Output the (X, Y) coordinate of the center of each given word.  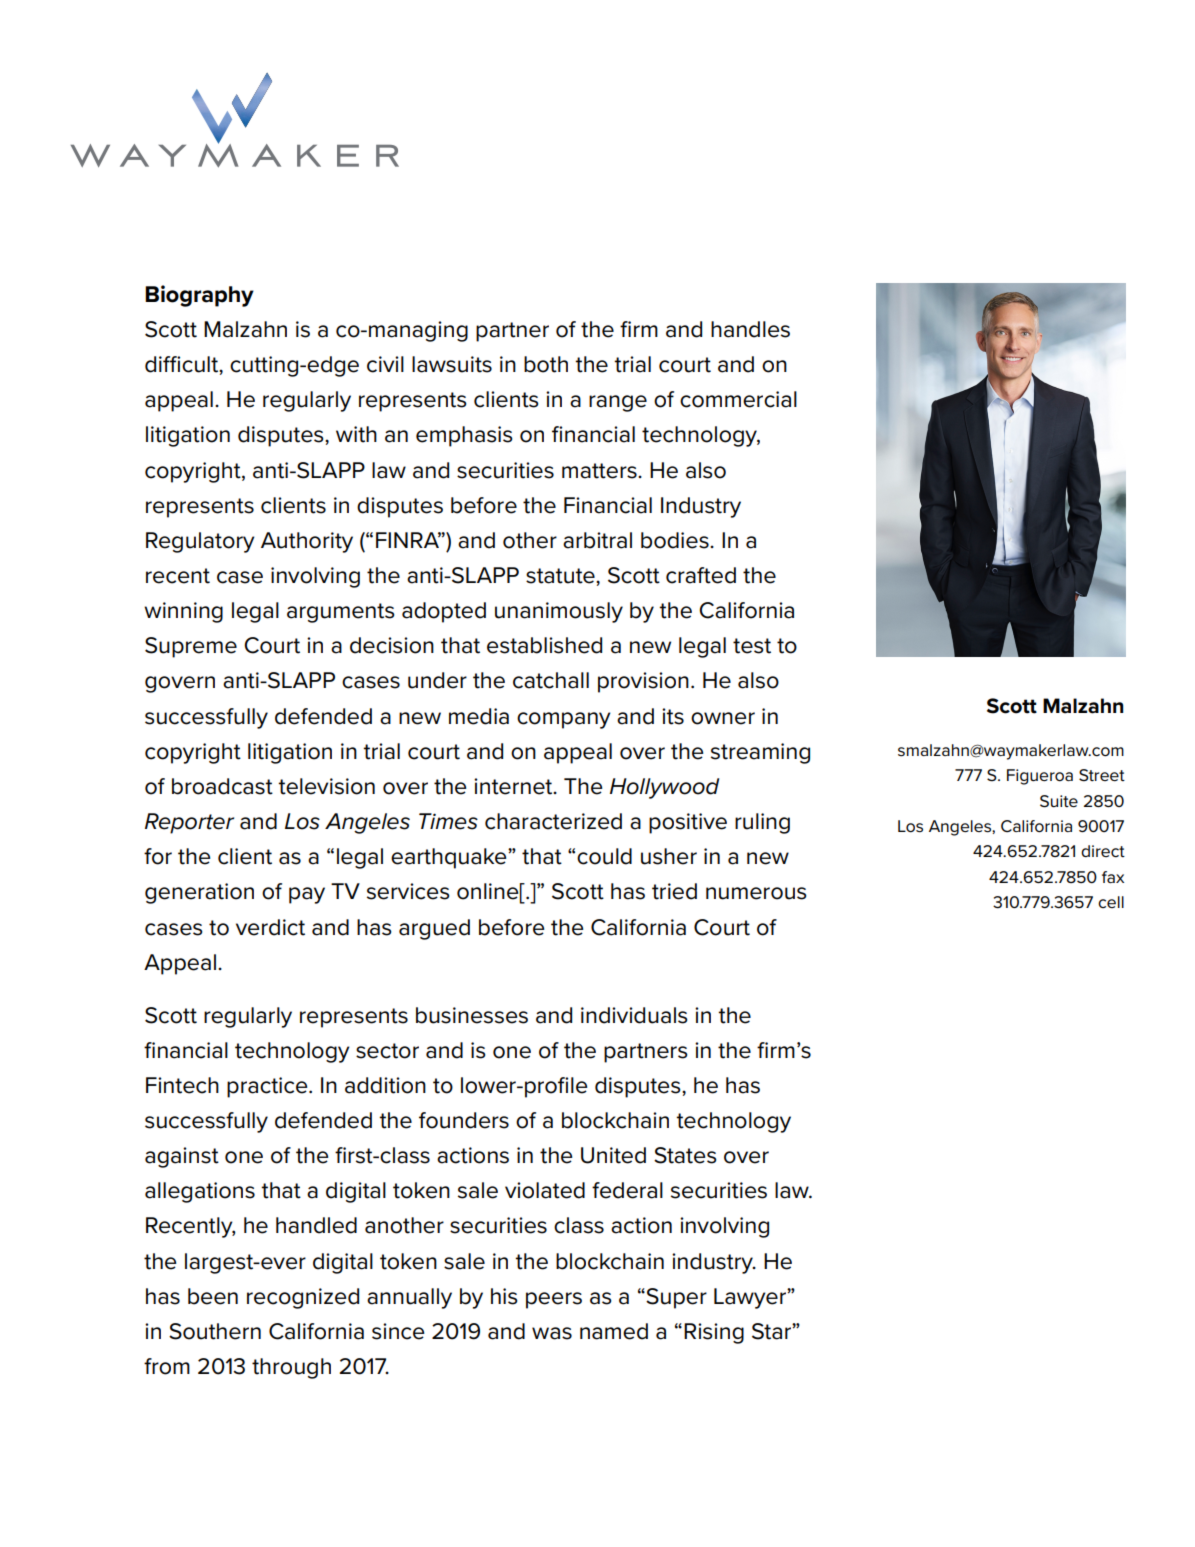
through (291, 1368)
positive (688, 823)
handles (750, 329)
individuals (634, 1015)
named (614, 1331)
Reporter (189, 823)
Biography (199, 296)
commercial (738, 399)
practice (268, 1087)
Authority (307, 542)
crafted (701, 575)
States (685, 1155)
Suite (1059, 801)
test (752, 646)
